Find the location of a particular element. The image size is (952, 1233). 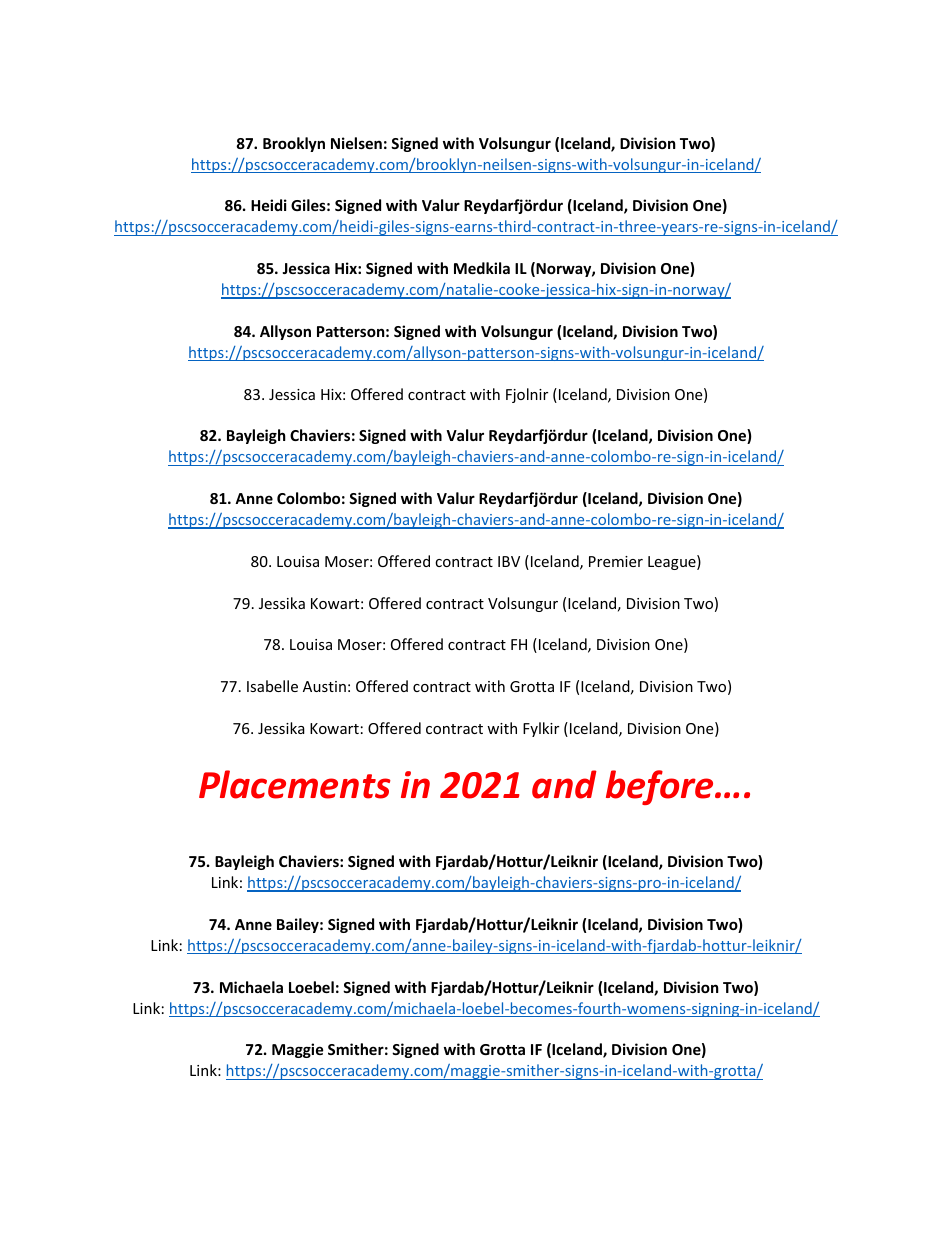

Austin is located at coordinates (324, 686).
